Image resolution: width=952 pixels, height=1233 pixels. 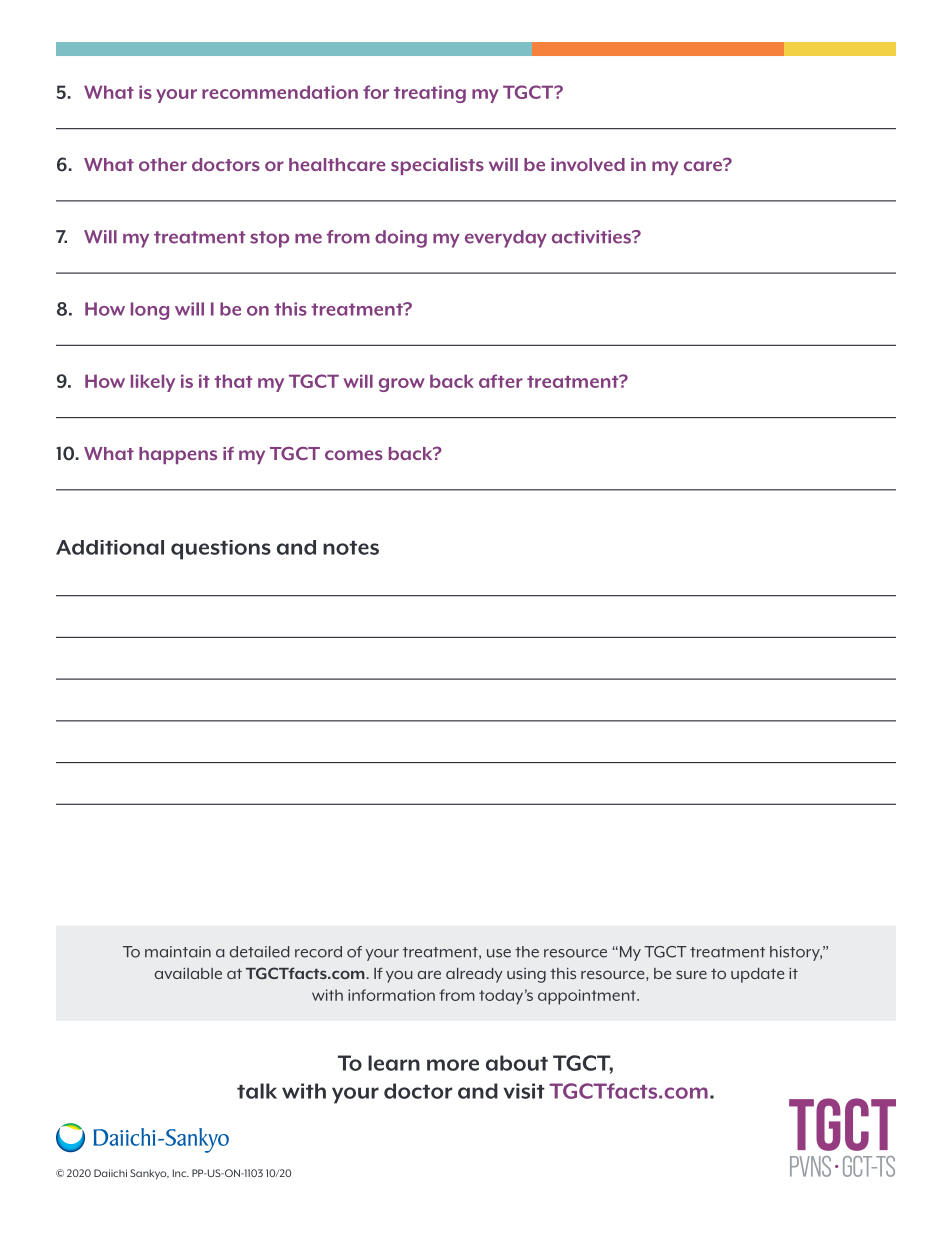 What do you see at coordinates (691, 974) in the screenshot?
I see `sure` at bounding box center [691, 974].
